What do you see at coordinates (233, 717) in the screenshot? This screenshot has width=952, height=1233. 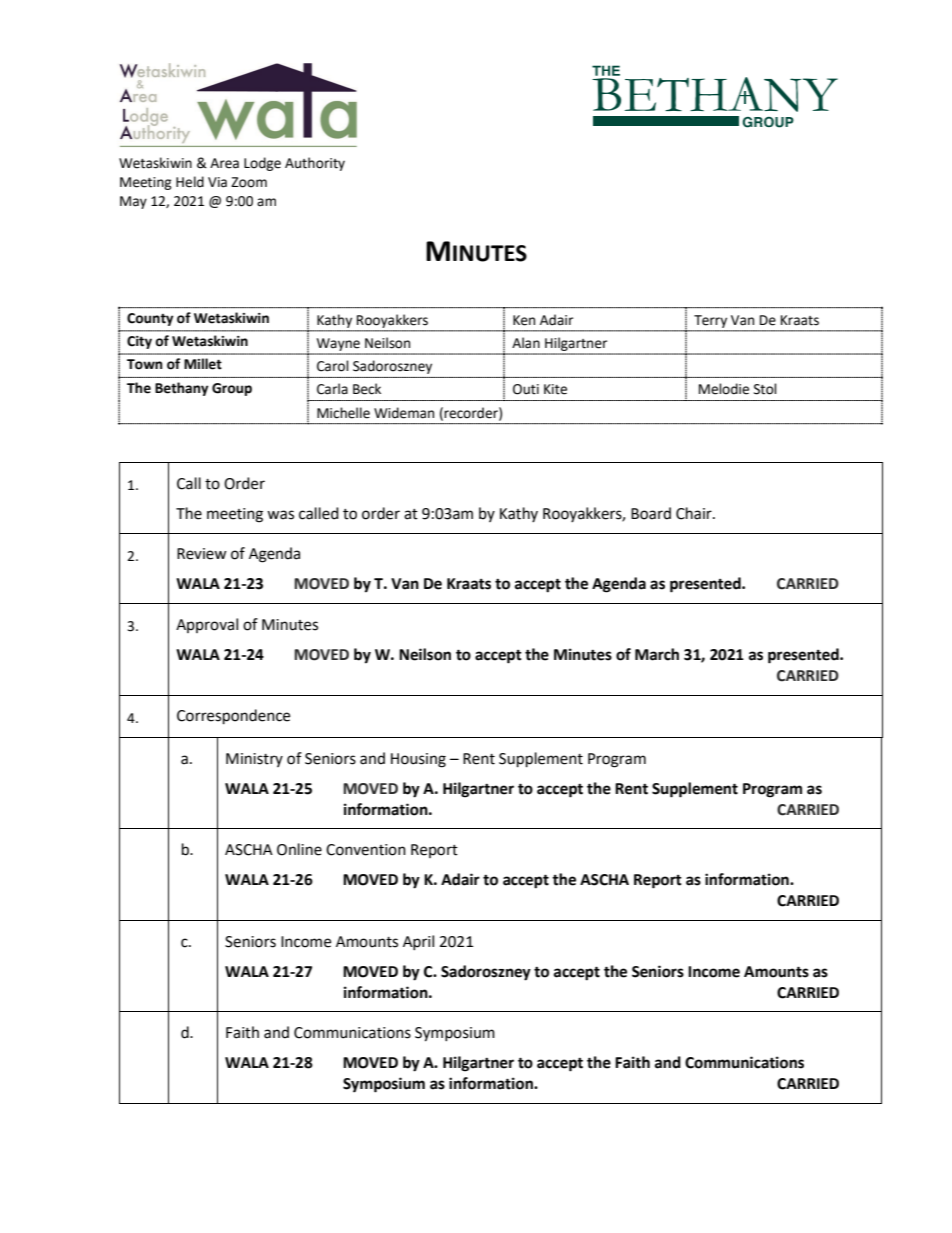 I see `Correspondence` at bounding box center [233, 717].
